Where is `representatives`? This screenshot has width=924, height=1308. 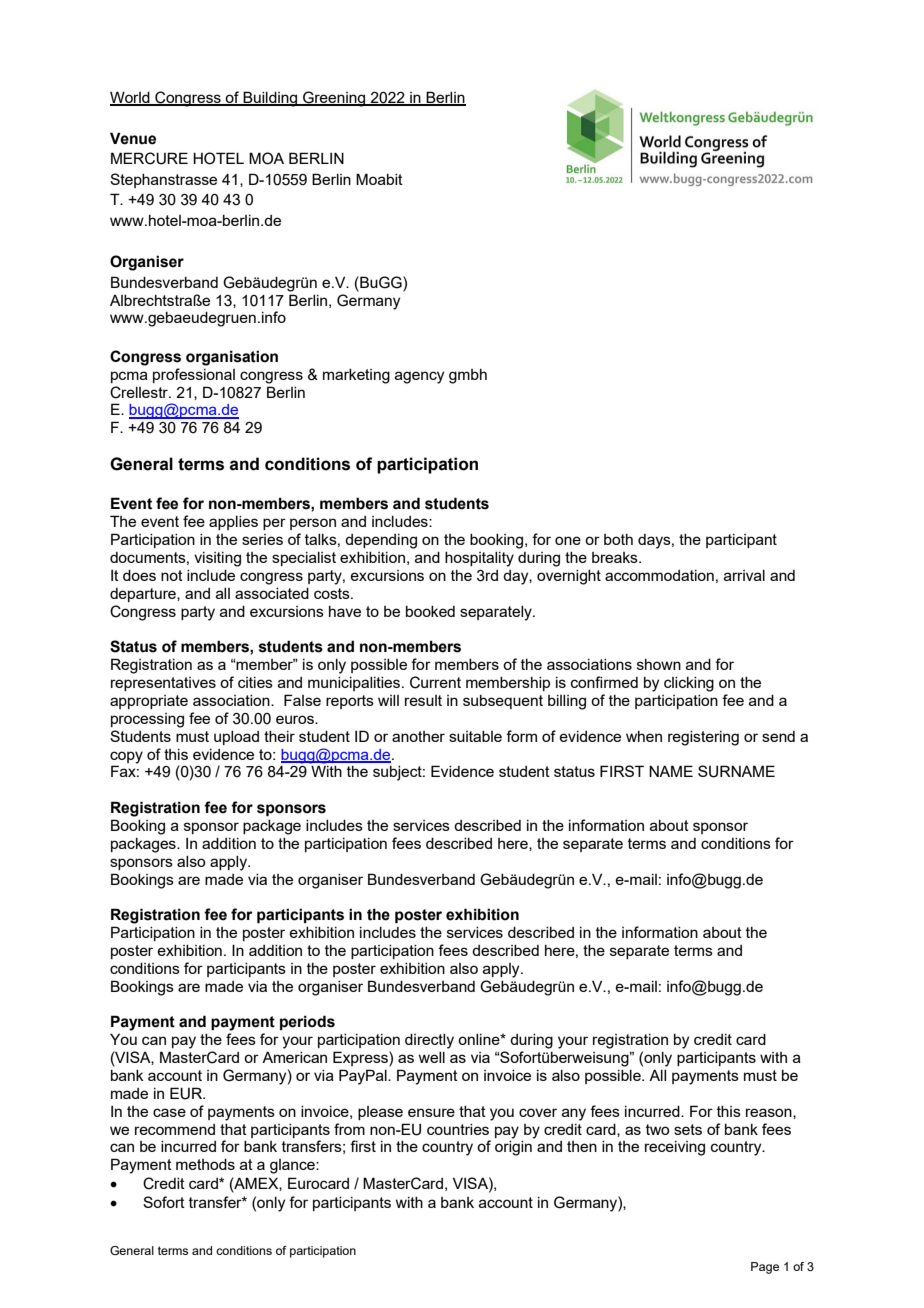
representatives is located at coordinates (163, 684).
